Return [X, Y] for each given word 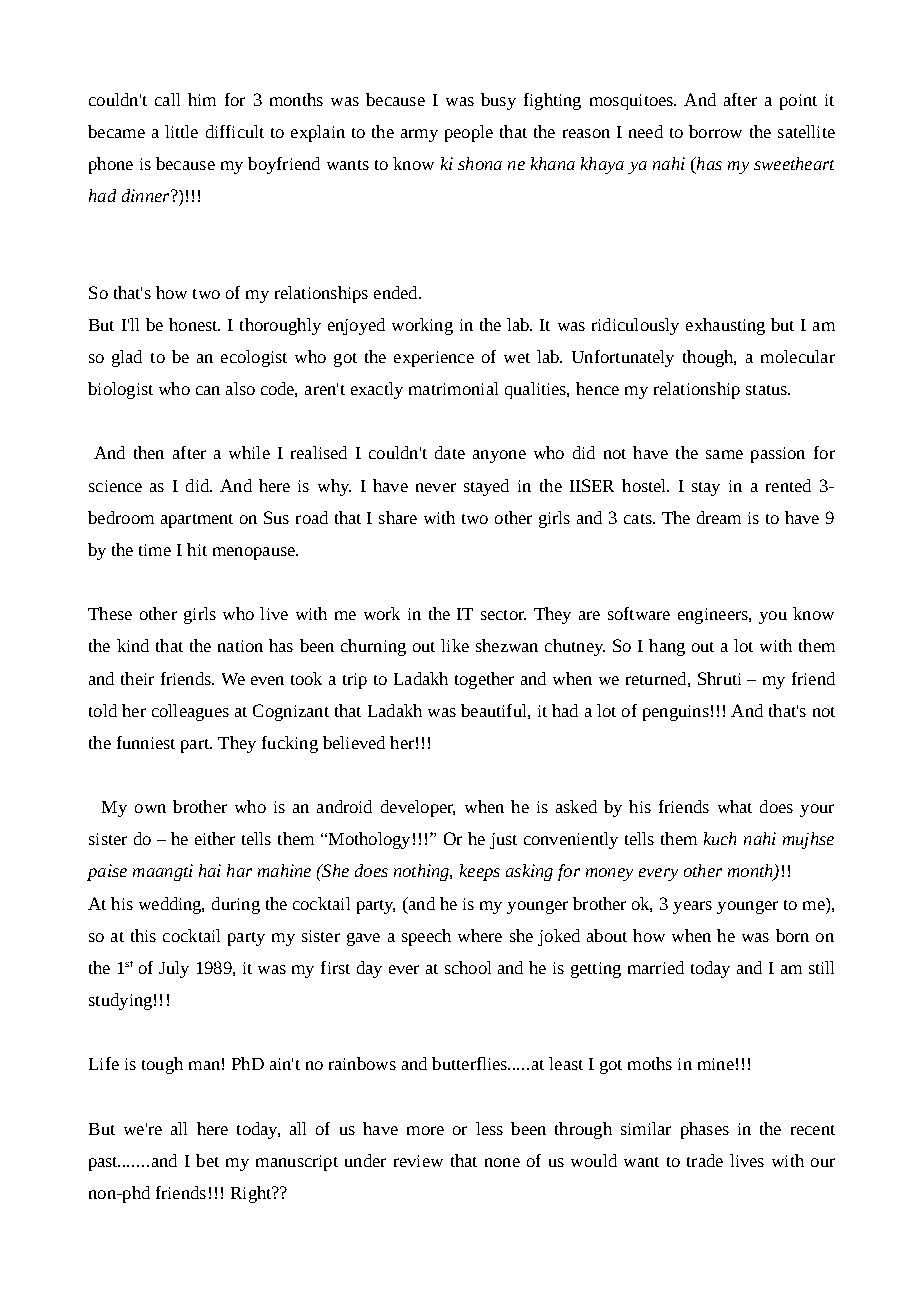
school [468, 967]
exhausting [725, 326]
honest [194, 324]
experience [434, 359]
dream [719, 517]
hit [197, 549]
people [469, 133]
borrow [715, 131]
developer [418, 808]
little [181, 131]
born [792, 935]
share [398, 517]
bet [207, 1160]
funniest [146, 742]
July [174, 969]
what [735, 806]
